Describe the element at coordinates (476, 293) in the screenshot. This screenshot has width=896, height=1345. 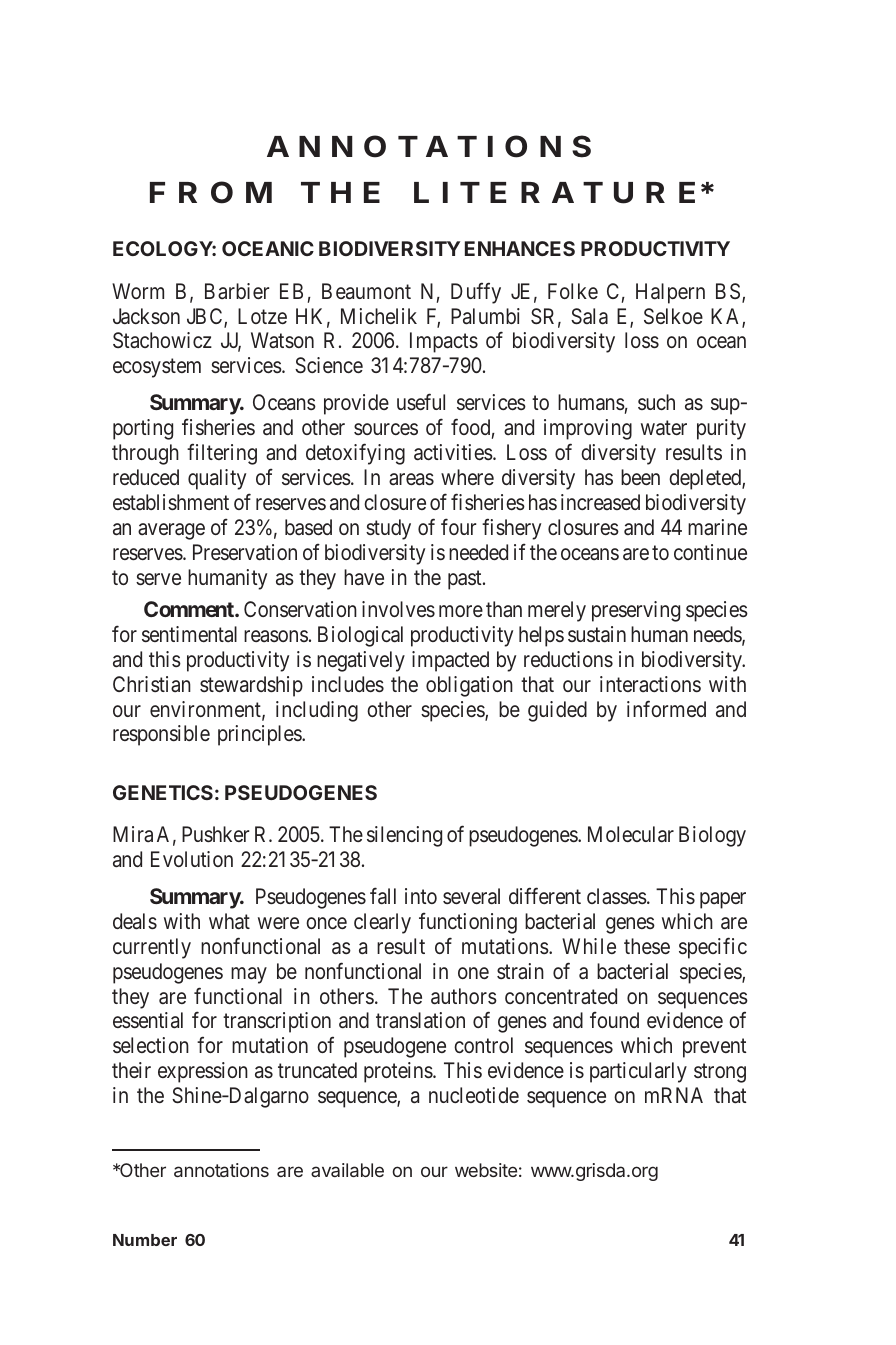
I see `Duffy` at that location.
